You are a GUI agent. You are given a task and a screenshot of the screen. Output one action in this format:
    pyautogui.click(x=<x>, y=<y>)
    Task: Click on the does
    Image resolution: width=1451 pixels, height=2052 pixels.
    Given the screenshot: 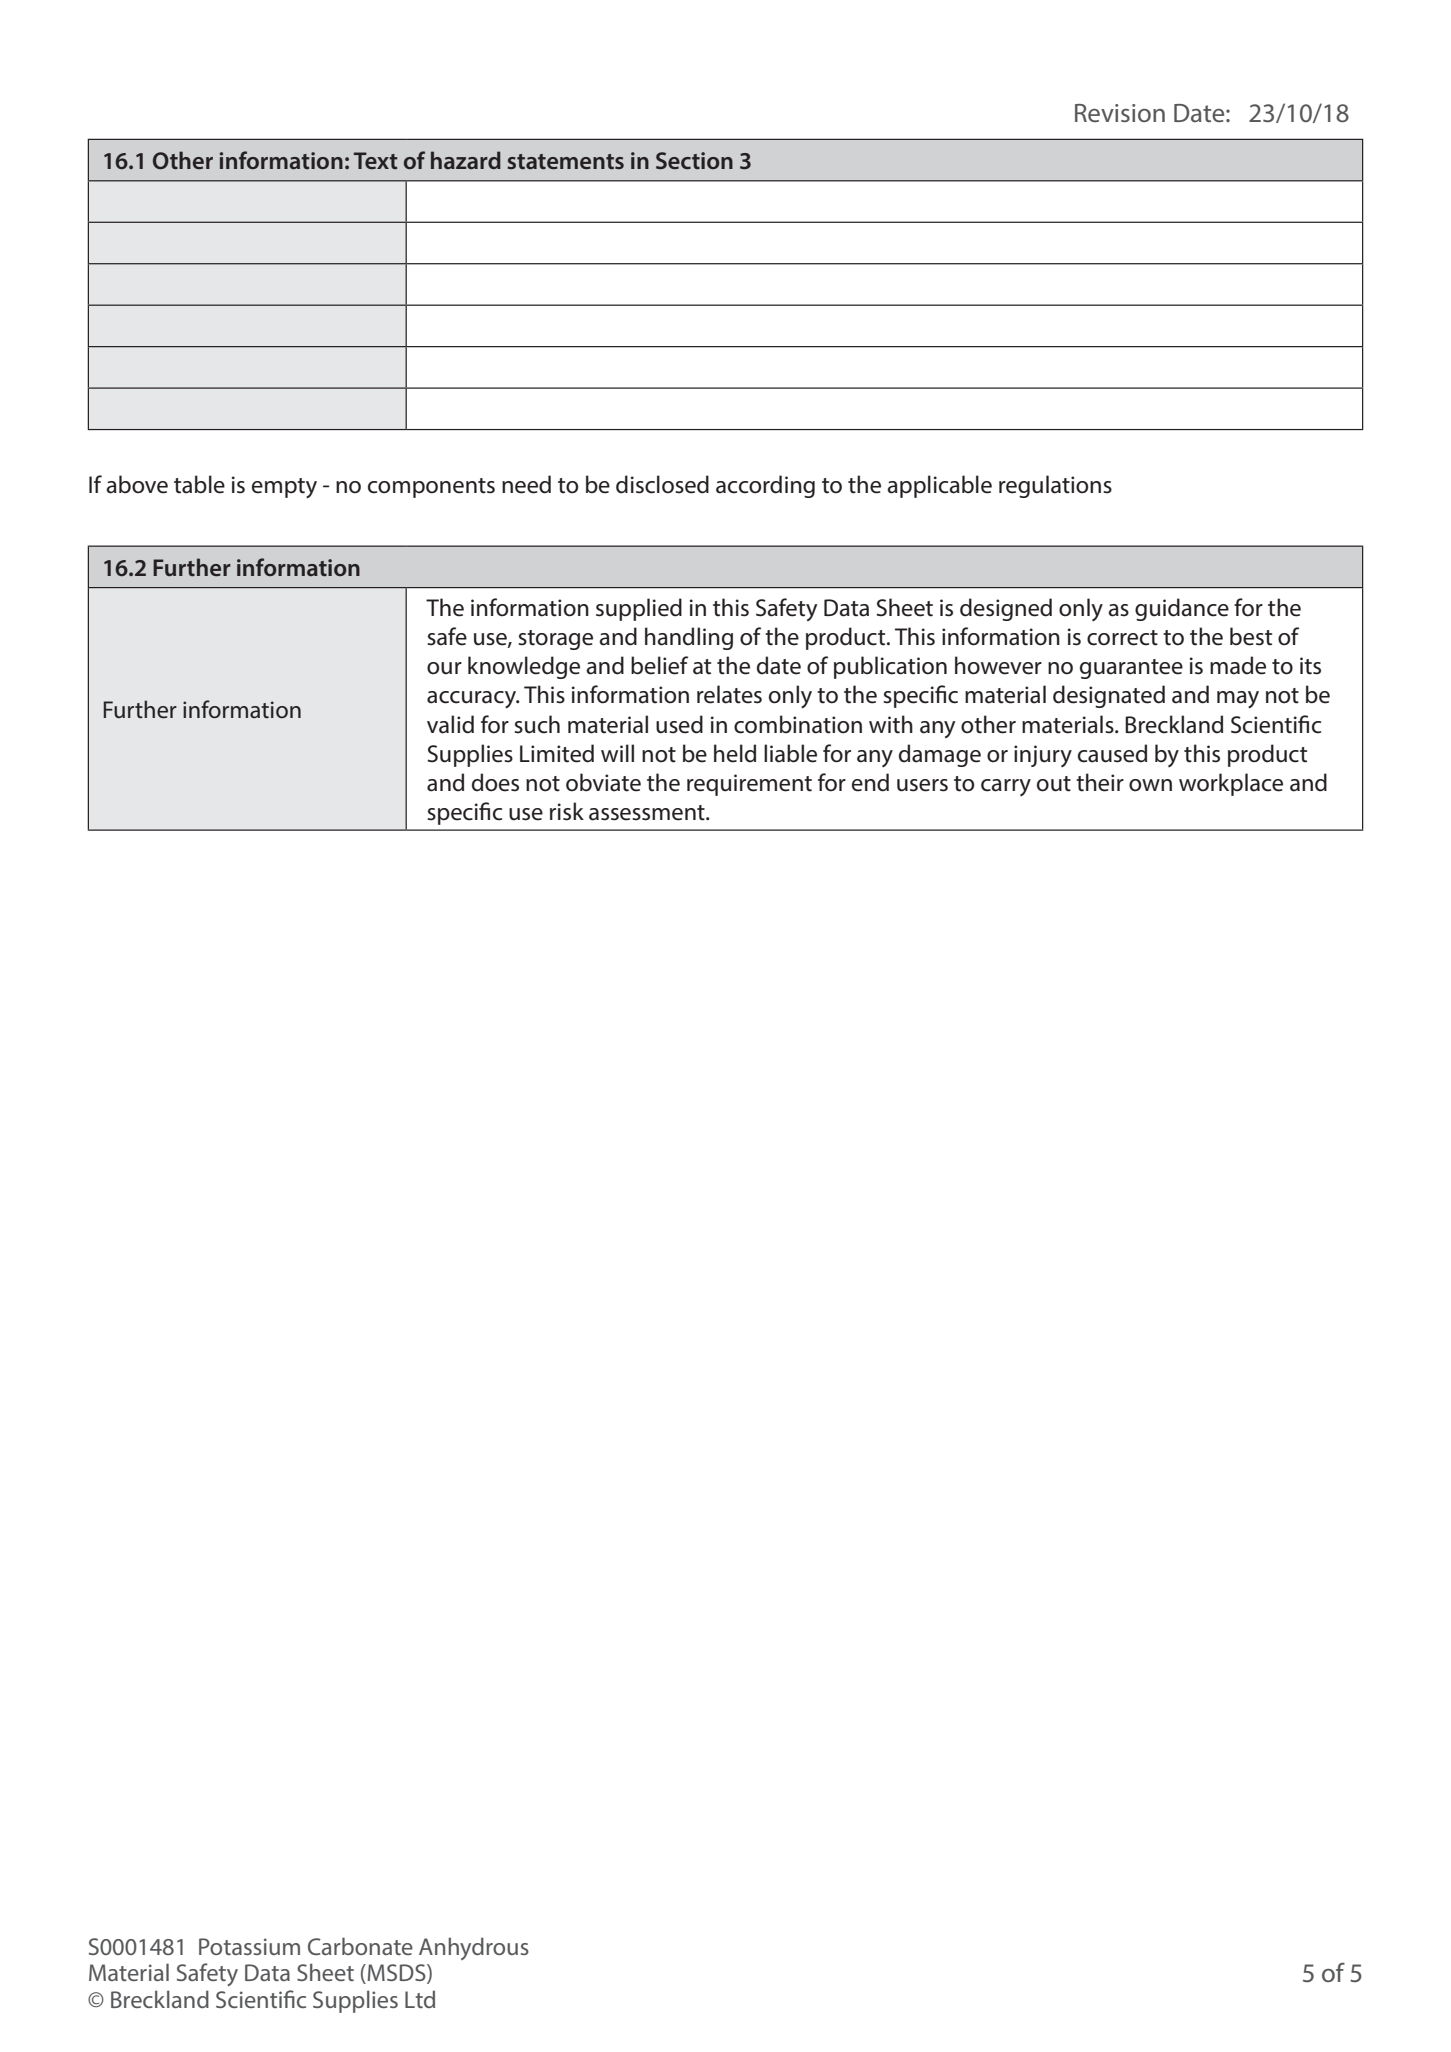 What is the action you would take?
    pyautogui.click(x=495, y=782)
